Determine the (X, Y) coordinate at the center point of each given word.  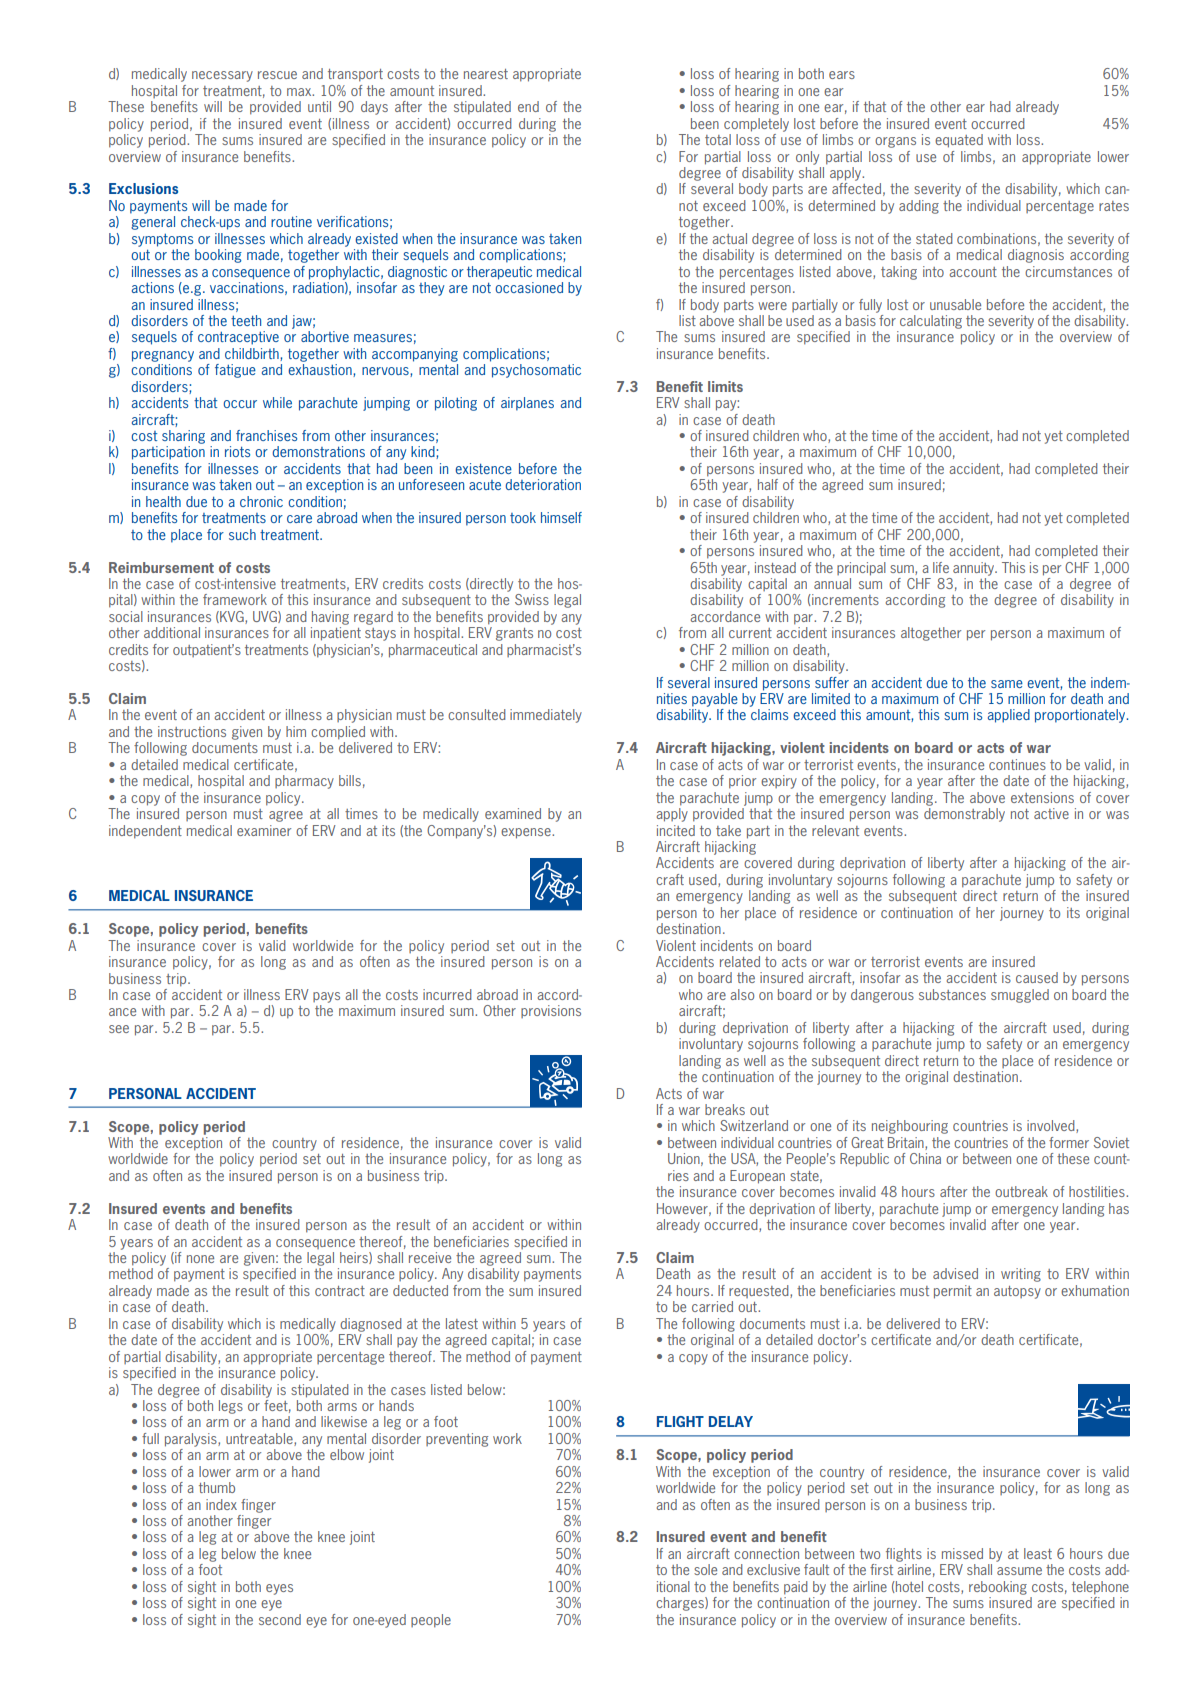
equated (959, 141)
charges (681, 1604)
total (718, 139)
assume (1019, 1571)
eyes (279, 1589)
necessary (222, 76)
